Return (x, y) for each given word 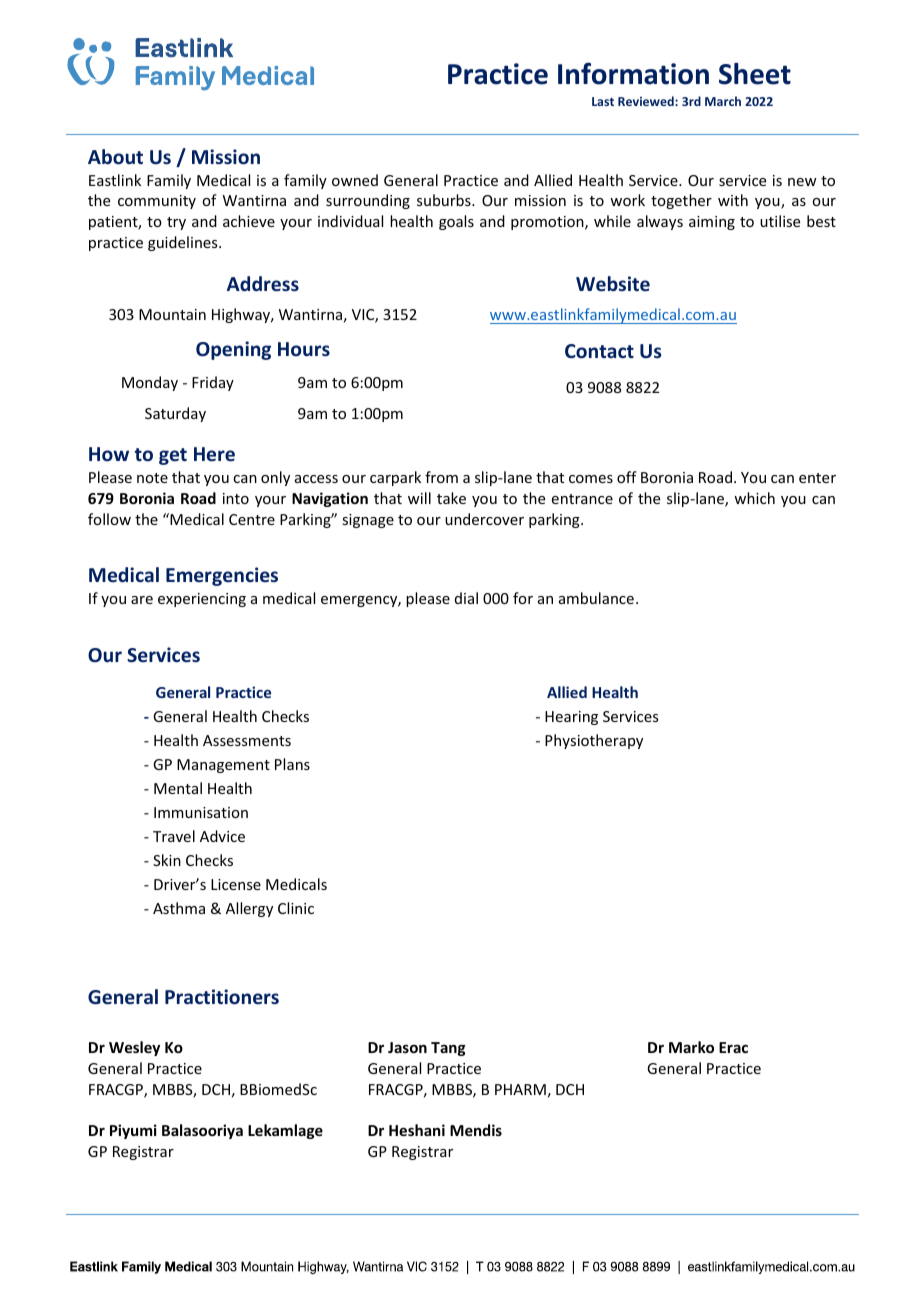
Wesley (134, 1048)
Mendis (476, 1130)
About (115, 157)
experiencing (202, 600)
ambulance (596, 598)
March (723, 101)
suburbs (445, 200)
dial (466, 598)
